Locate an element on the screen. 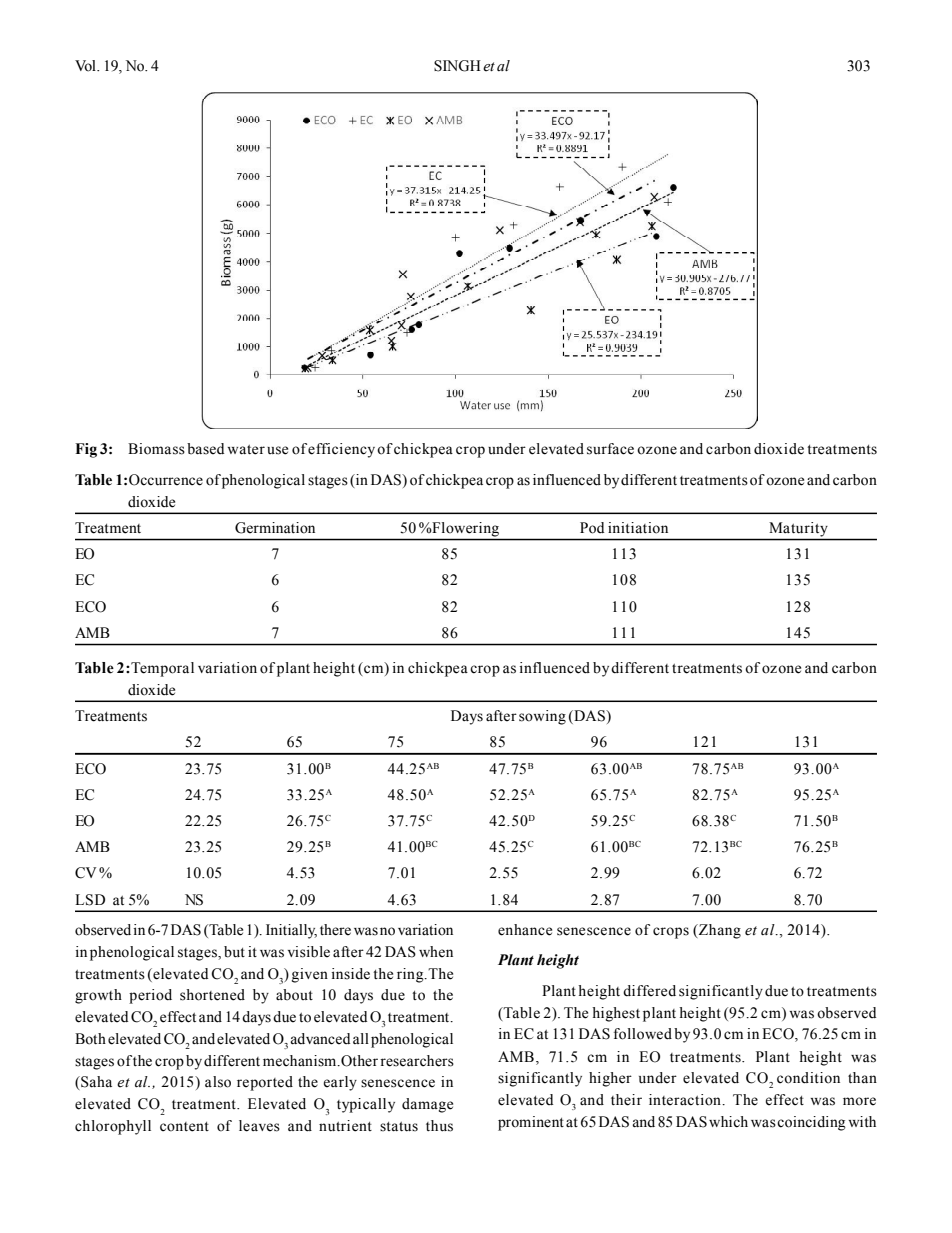  surface is located at coordinates (610, 449).
